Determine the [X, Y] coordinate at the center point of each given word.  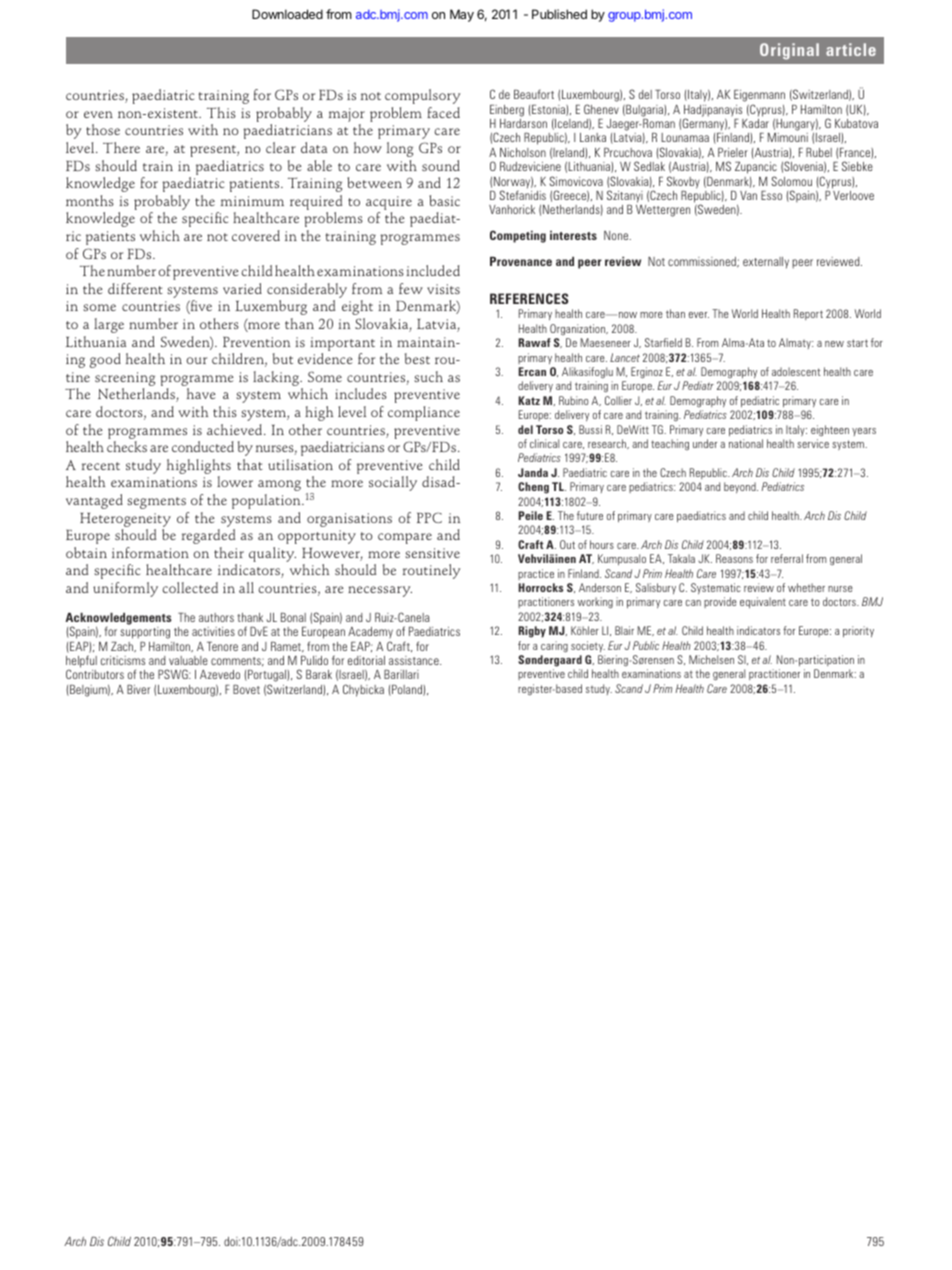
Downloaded [287, 14]
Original [789, 51]
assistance [415, 660]
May [462, 15]
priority [858, 631]
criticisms [123, 660]
